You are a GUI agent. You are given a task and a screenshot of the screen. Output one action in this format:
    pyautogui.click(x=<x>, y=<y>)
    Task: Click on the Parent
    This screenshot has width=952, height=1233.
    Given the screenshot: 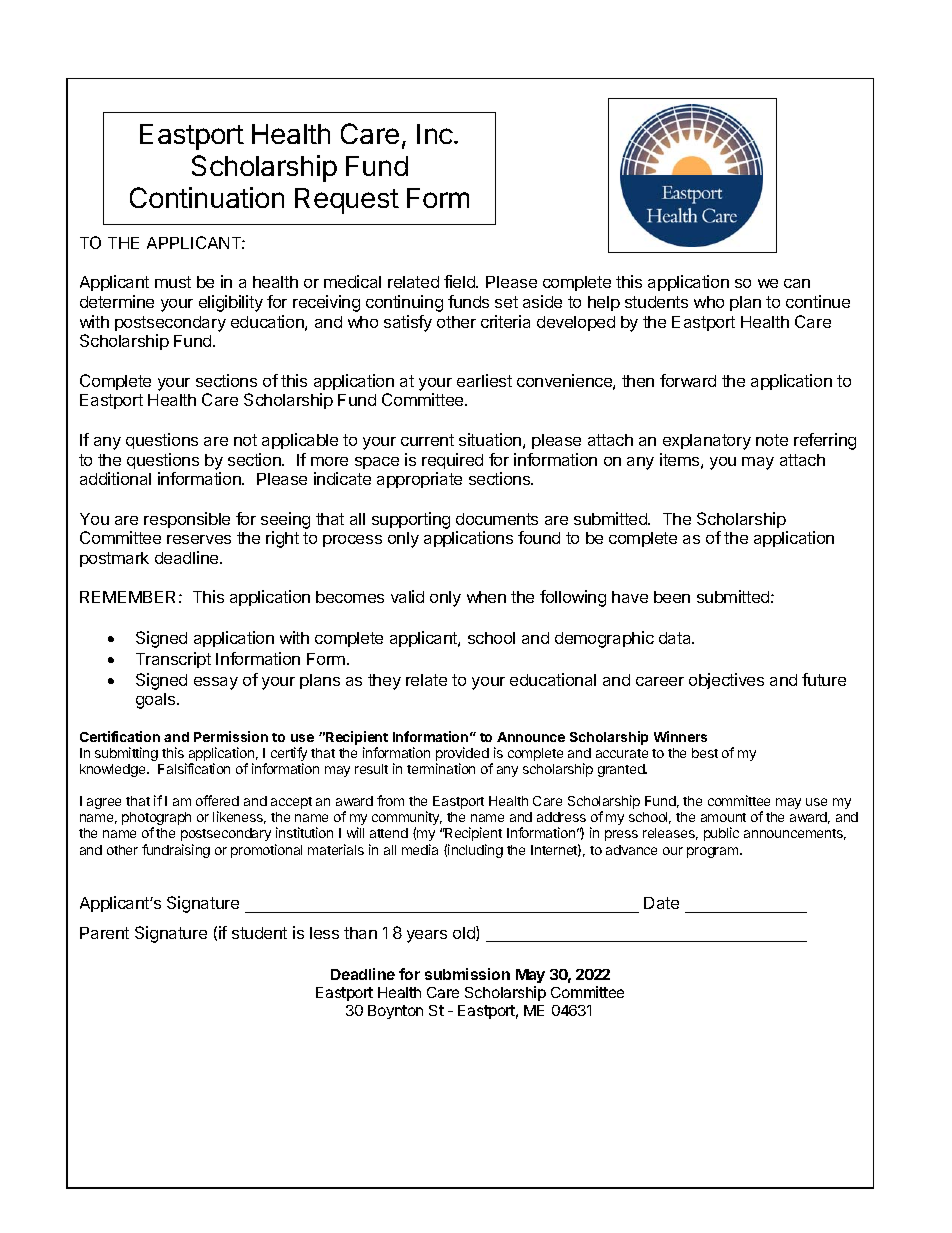 What is the action you would take?
    pyautogui.click(x=104, y=933)
